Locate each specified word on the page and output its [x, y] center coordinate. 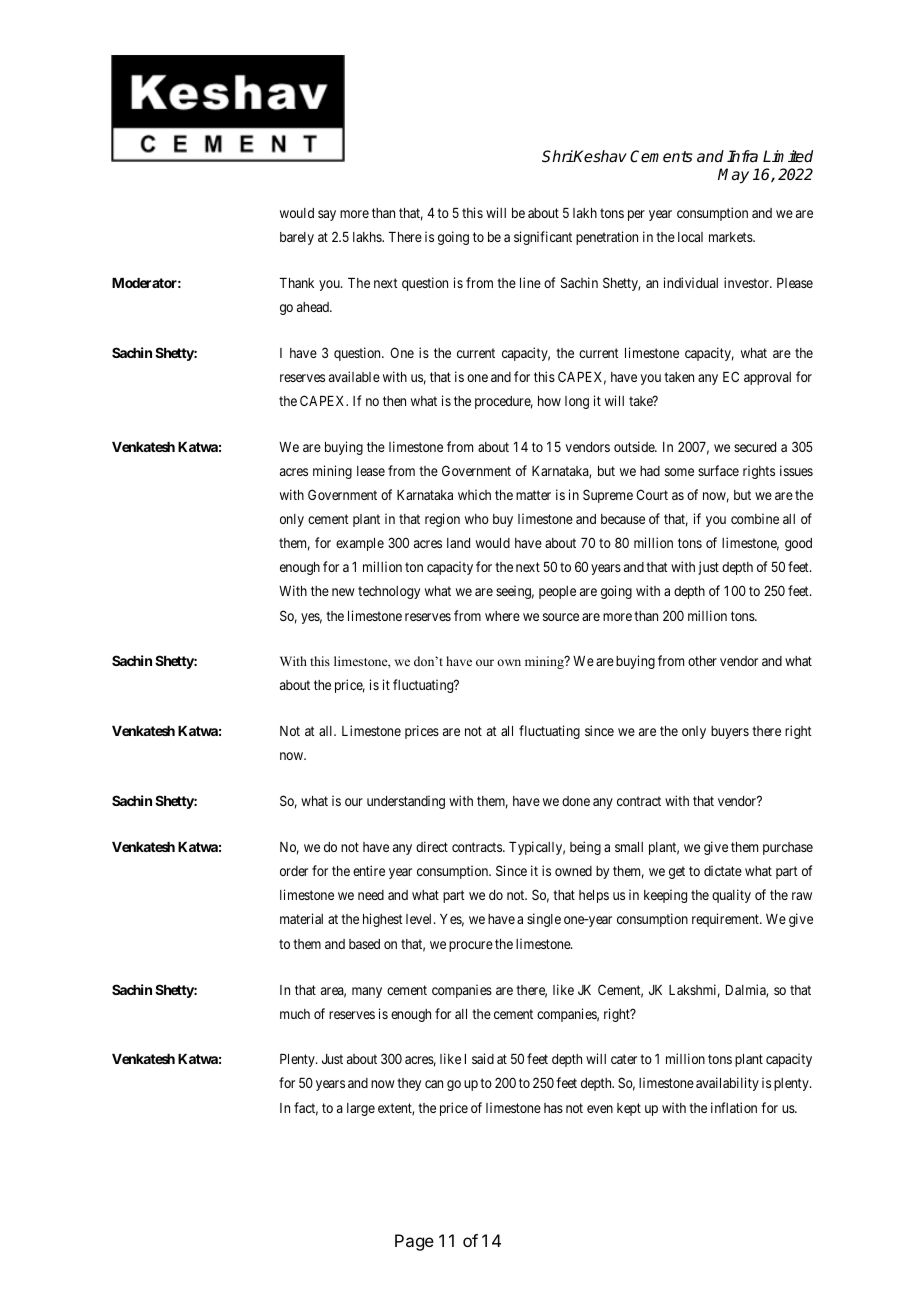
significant [543, 238]
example [360, 544]
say [327, 215]
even [600, 1109]
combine [755, 518]
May [733, 176]
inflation [734, 1107]
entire [369, 870]
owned [573, 871]
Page [414, 1242]
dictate [723, 870]
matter [533, 495]
